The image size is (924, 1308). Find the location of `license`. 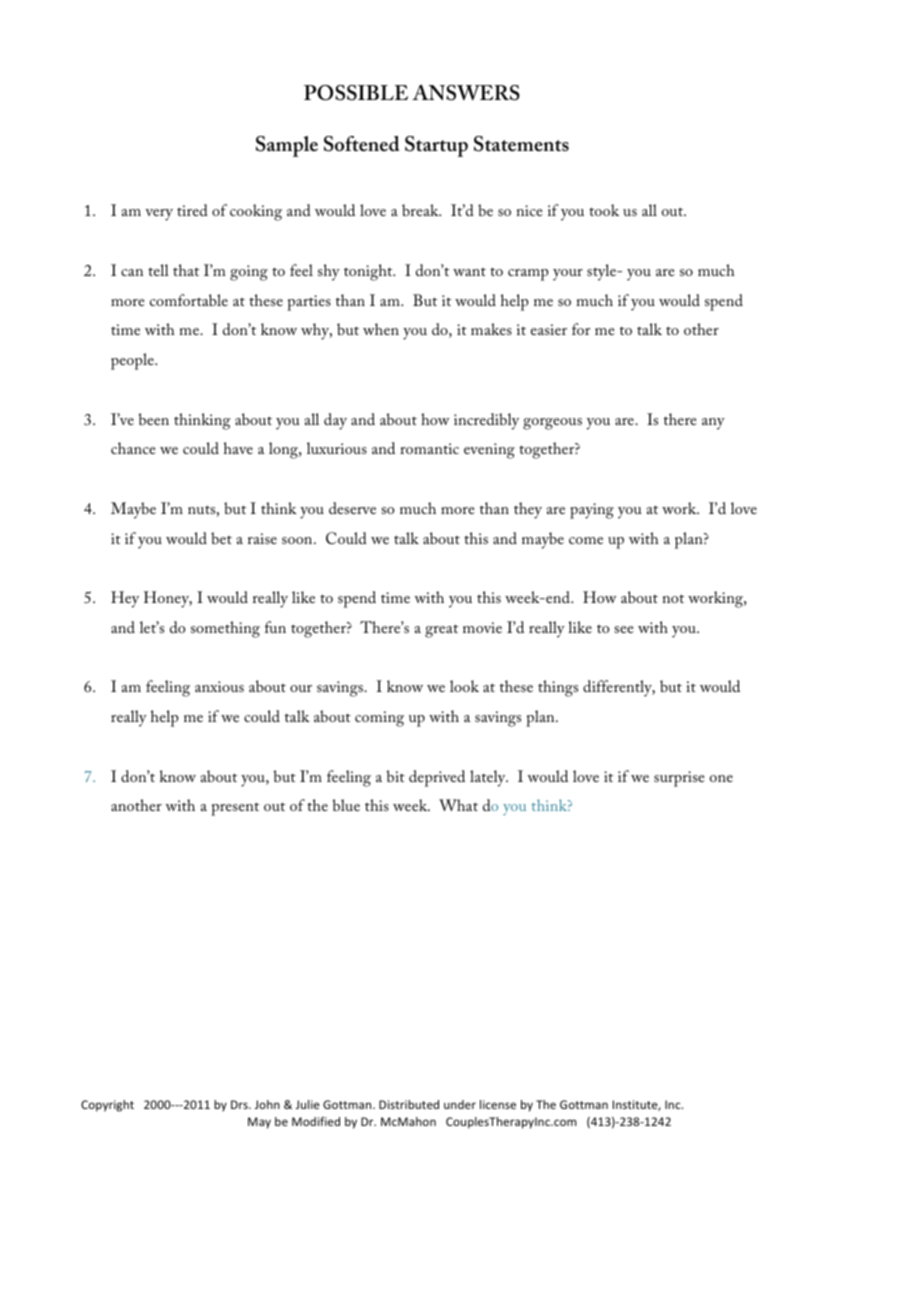

license is located at coordinates (498, 1104).
